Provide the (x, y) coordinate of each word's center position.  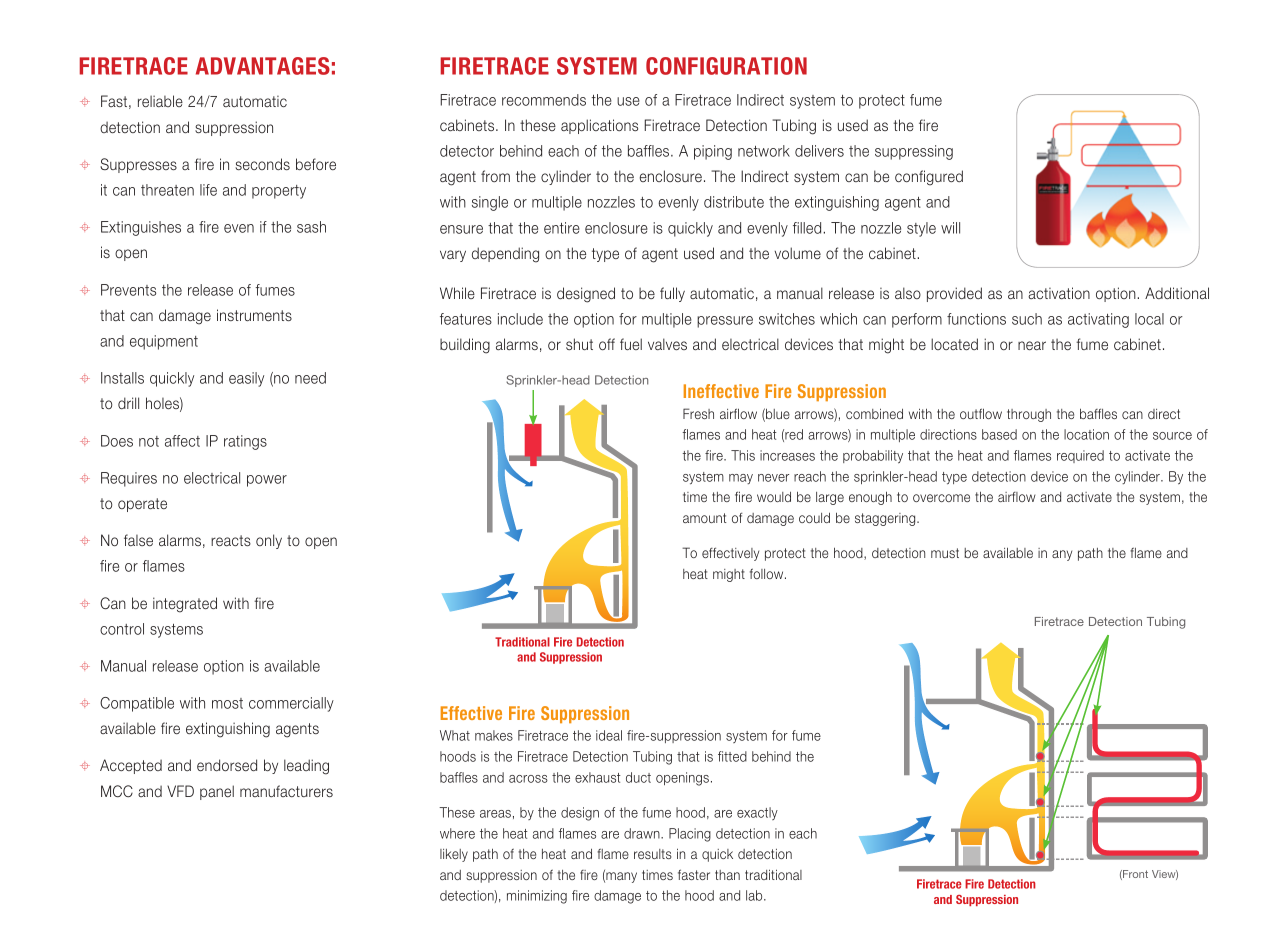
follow (768, 573)
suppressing (914, 152)
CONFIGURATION (726, 66)
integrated (185, 605)
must (945, 553)
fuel (631, 344)
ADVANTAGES (263, 66)
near (1032, 345)
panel (217, 792)
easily (246, 379)
